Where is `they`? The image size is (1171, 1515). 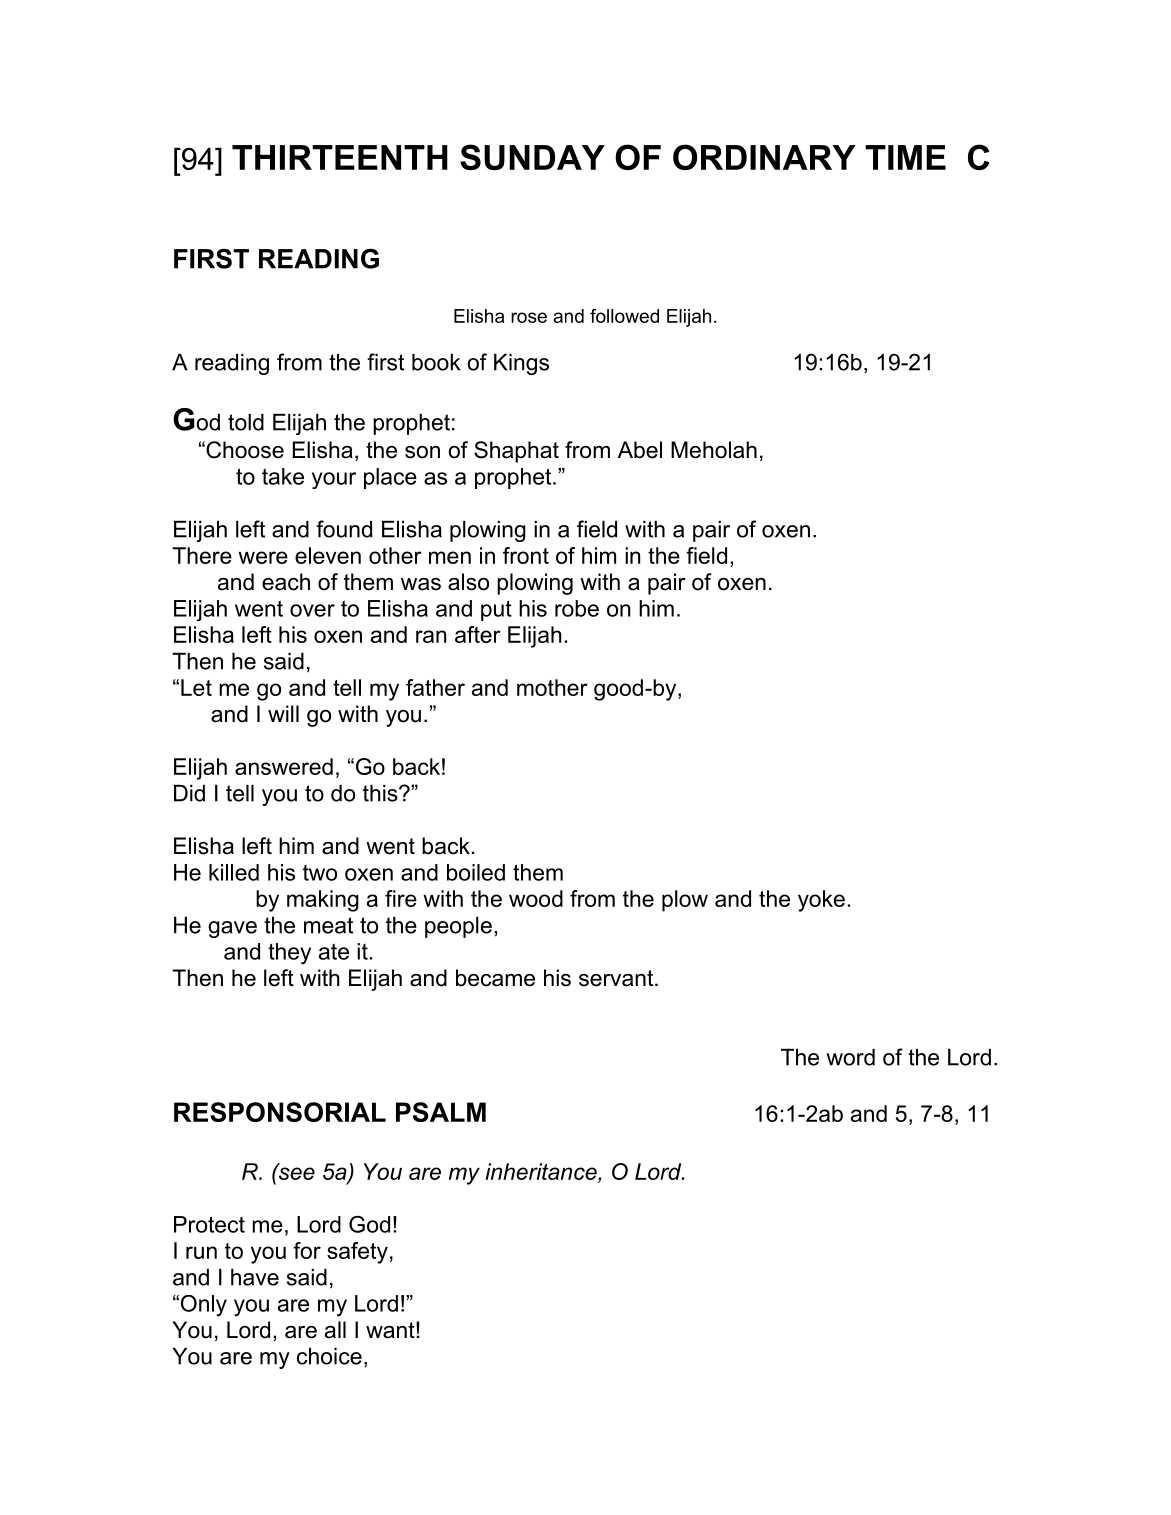
they is located at coordinates (289, 954).
